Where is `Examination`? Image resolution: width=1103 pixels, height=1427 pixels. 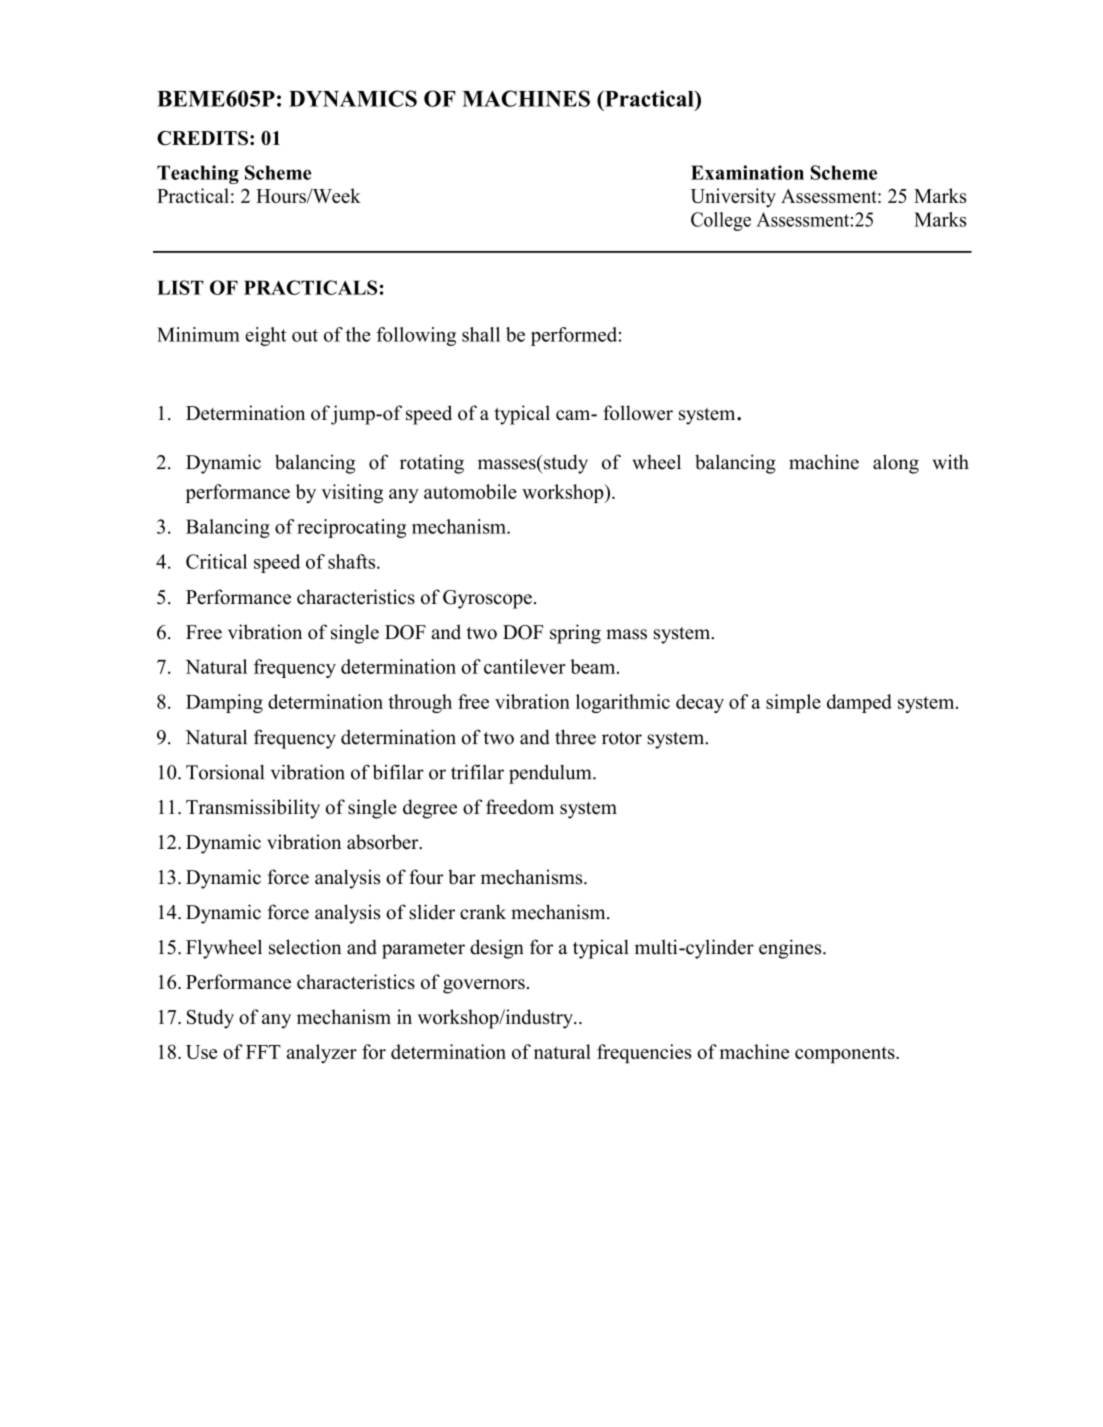 Examination is located at coordinates (747, 172).
